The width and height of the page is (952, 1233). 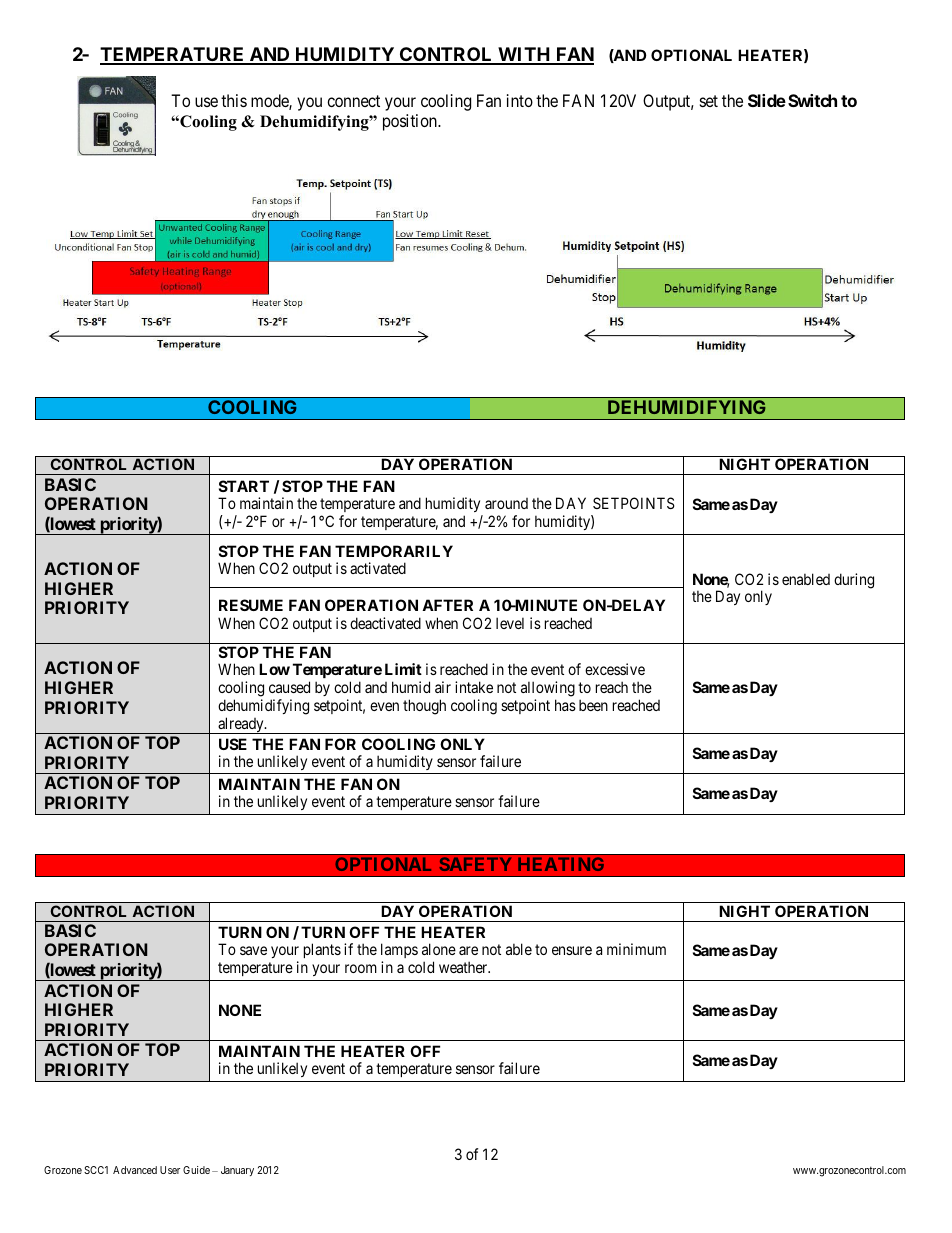 What do you see at coordinates (474, 687) in the page?
I see `intake` at bounding box center [474, 687].
